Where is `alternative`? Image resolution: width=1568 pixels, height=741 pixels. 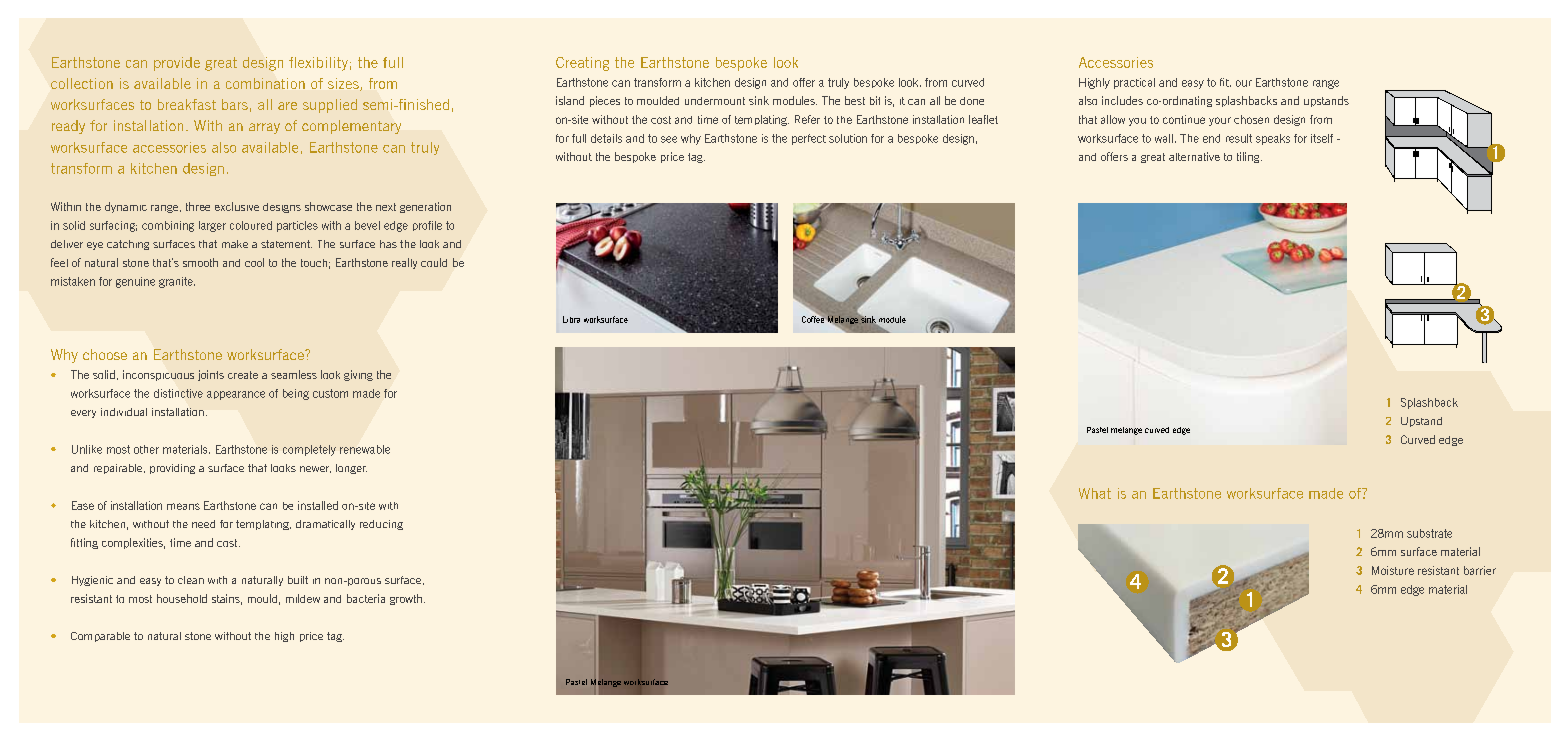
alternative is located at coordinates (1194, 156).
